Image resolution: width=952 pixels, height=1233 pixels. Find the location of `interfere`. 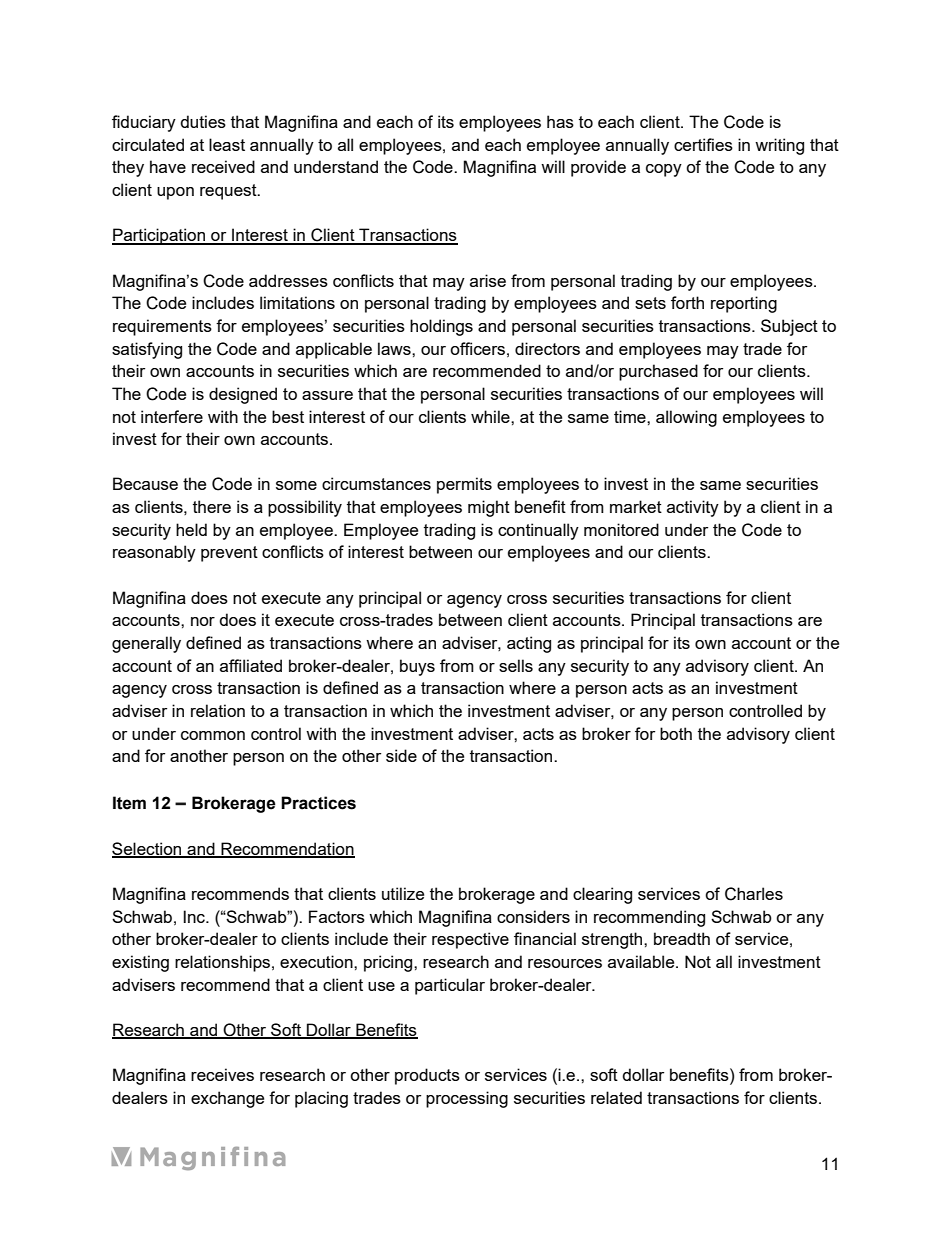

interfere is located at coordinates (172, 416).
